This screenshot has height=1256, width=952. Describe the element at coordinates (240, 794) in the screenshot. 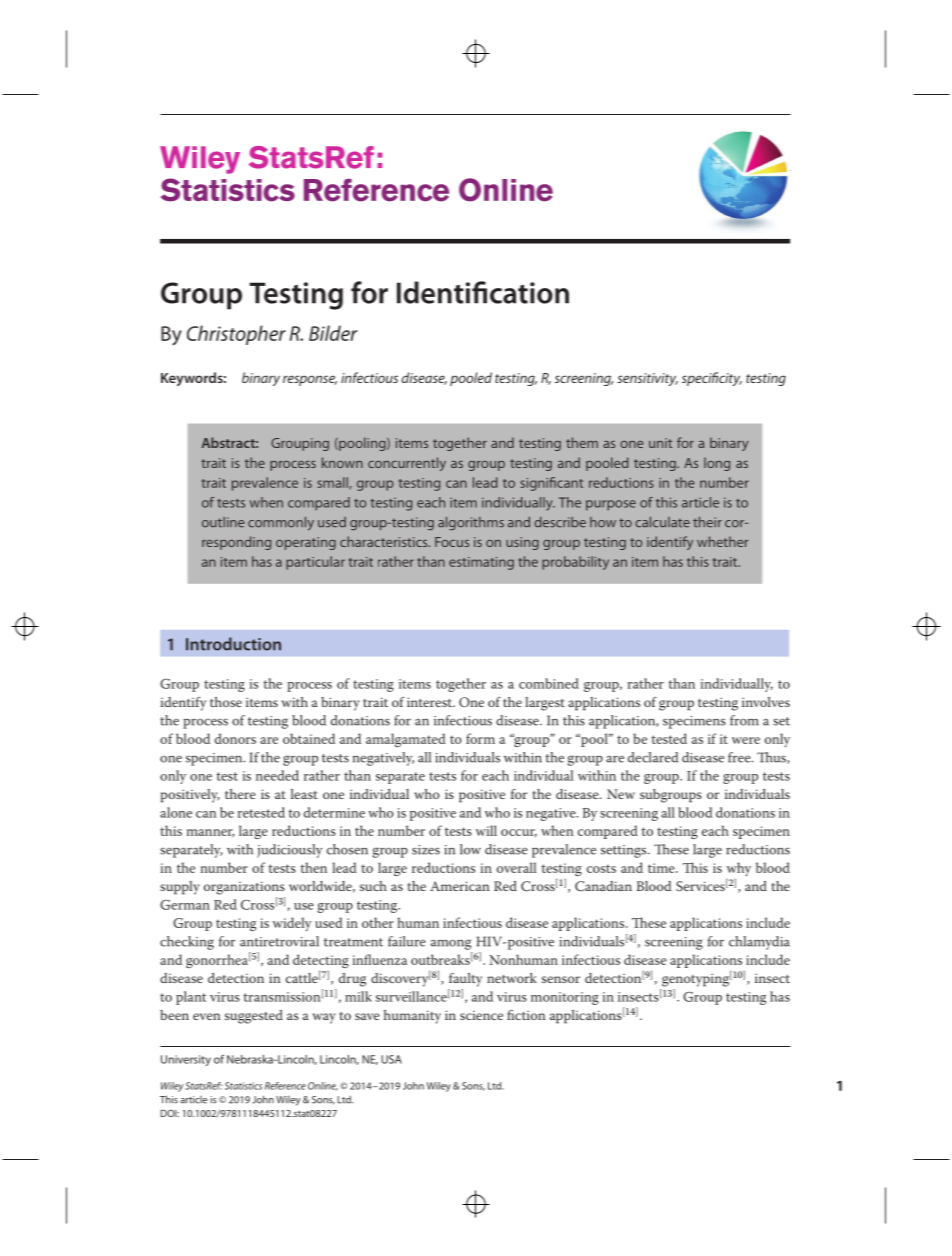

I see `there` at that location.
